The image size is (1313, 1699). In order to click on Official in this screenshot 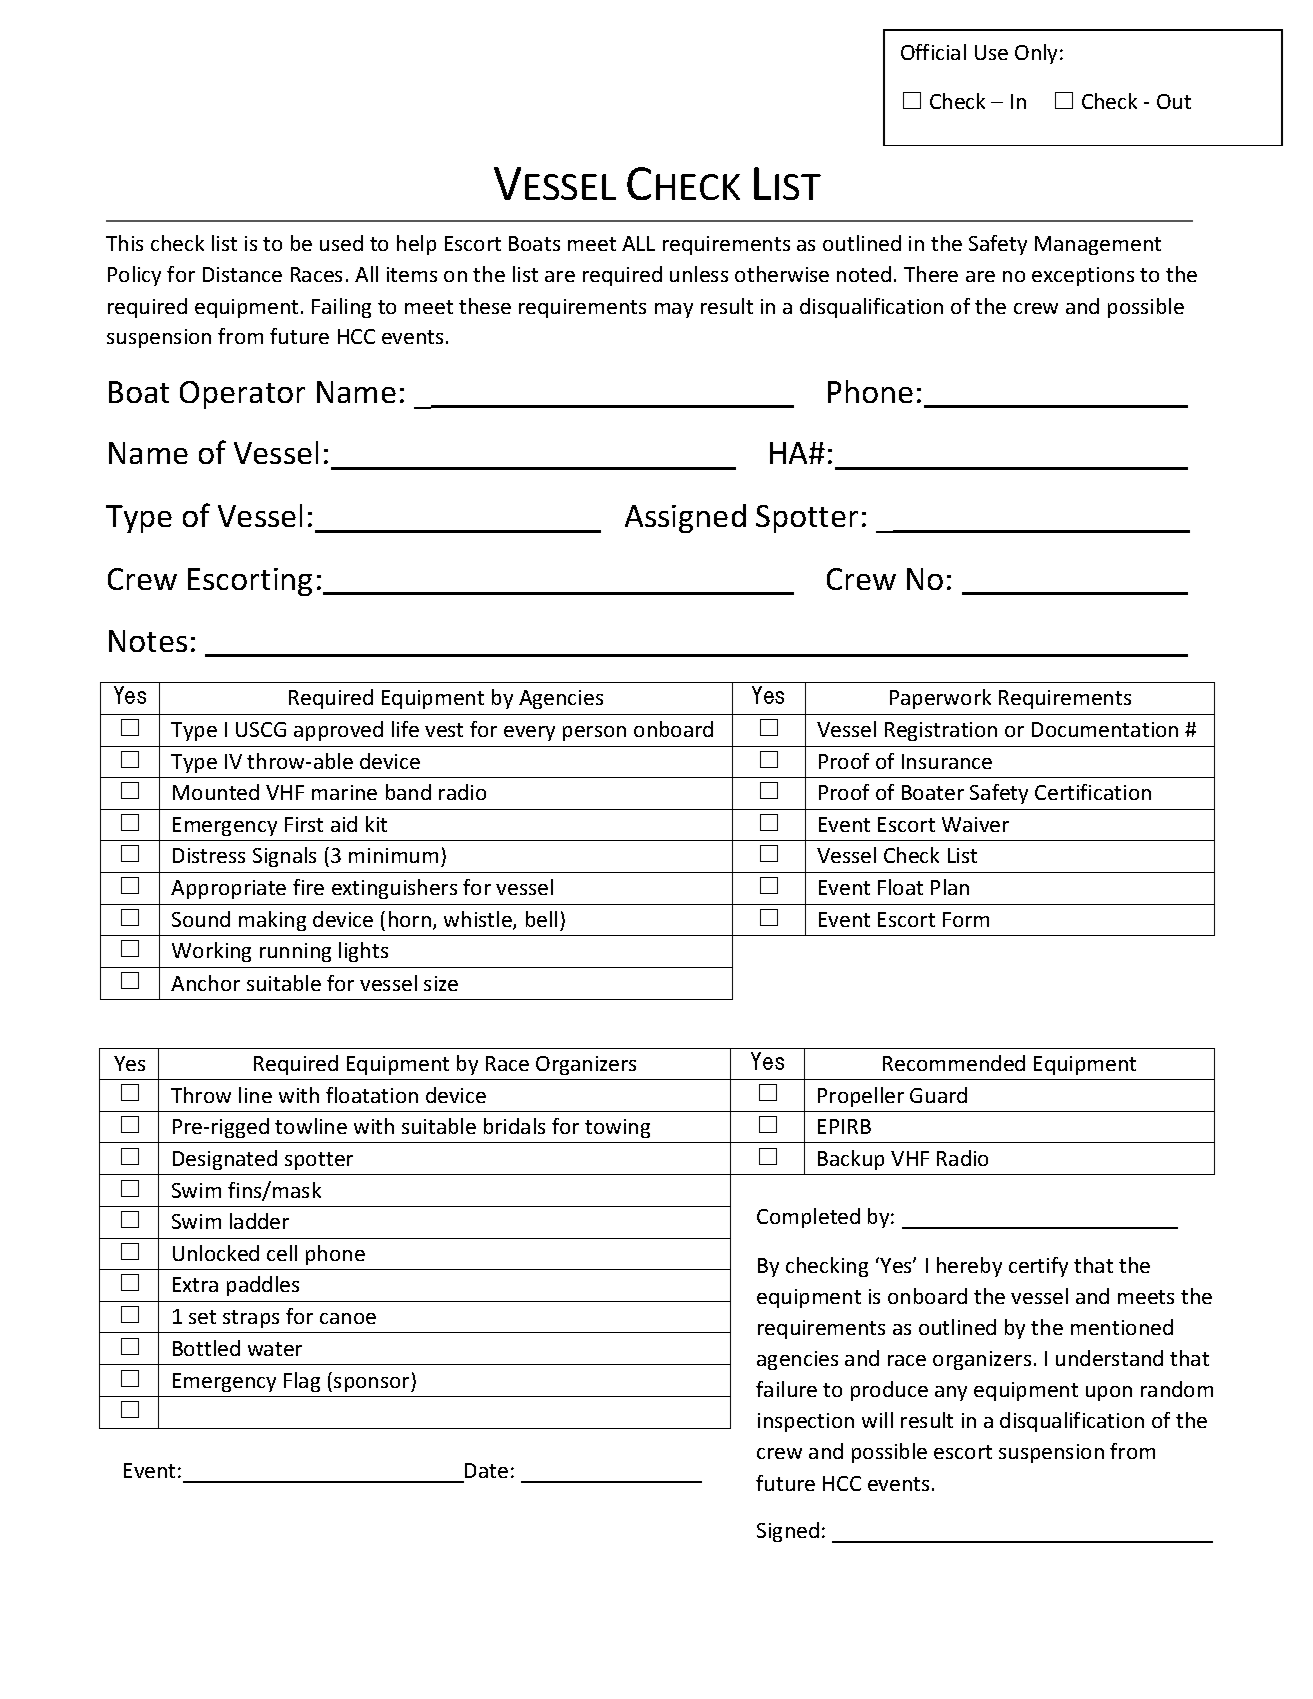, I will do `click(933, 52)`.
